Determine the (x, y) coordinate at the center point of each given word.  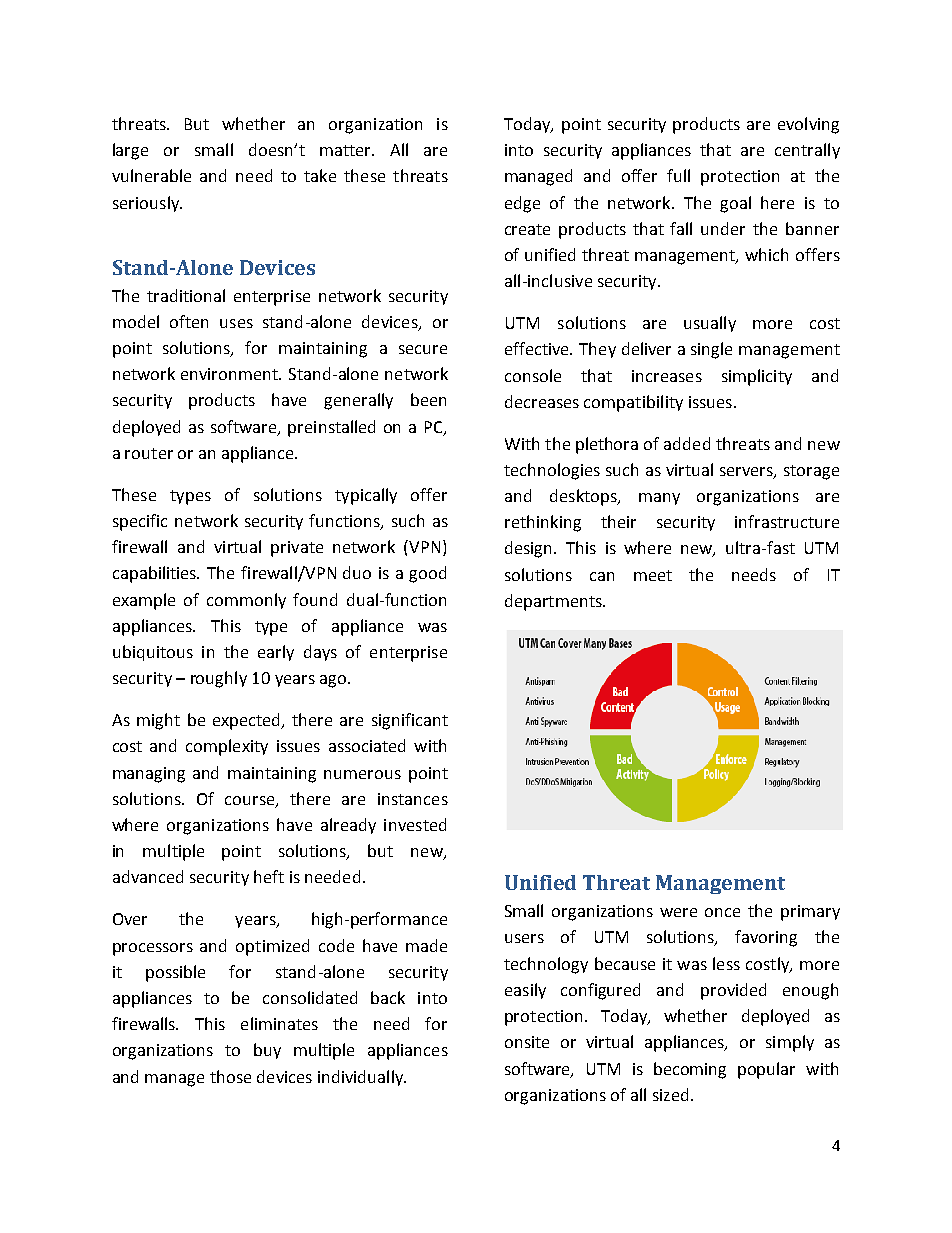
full (678, 175)
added (687, 443)
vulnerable (151, 175)
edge (522, 204)
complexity (227, 747)
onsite (527, 1042)
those (230, 1076)
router (149, 453)
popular (766, 1070)
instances (413, 799)
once (722, 912)
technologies (552, 471)
